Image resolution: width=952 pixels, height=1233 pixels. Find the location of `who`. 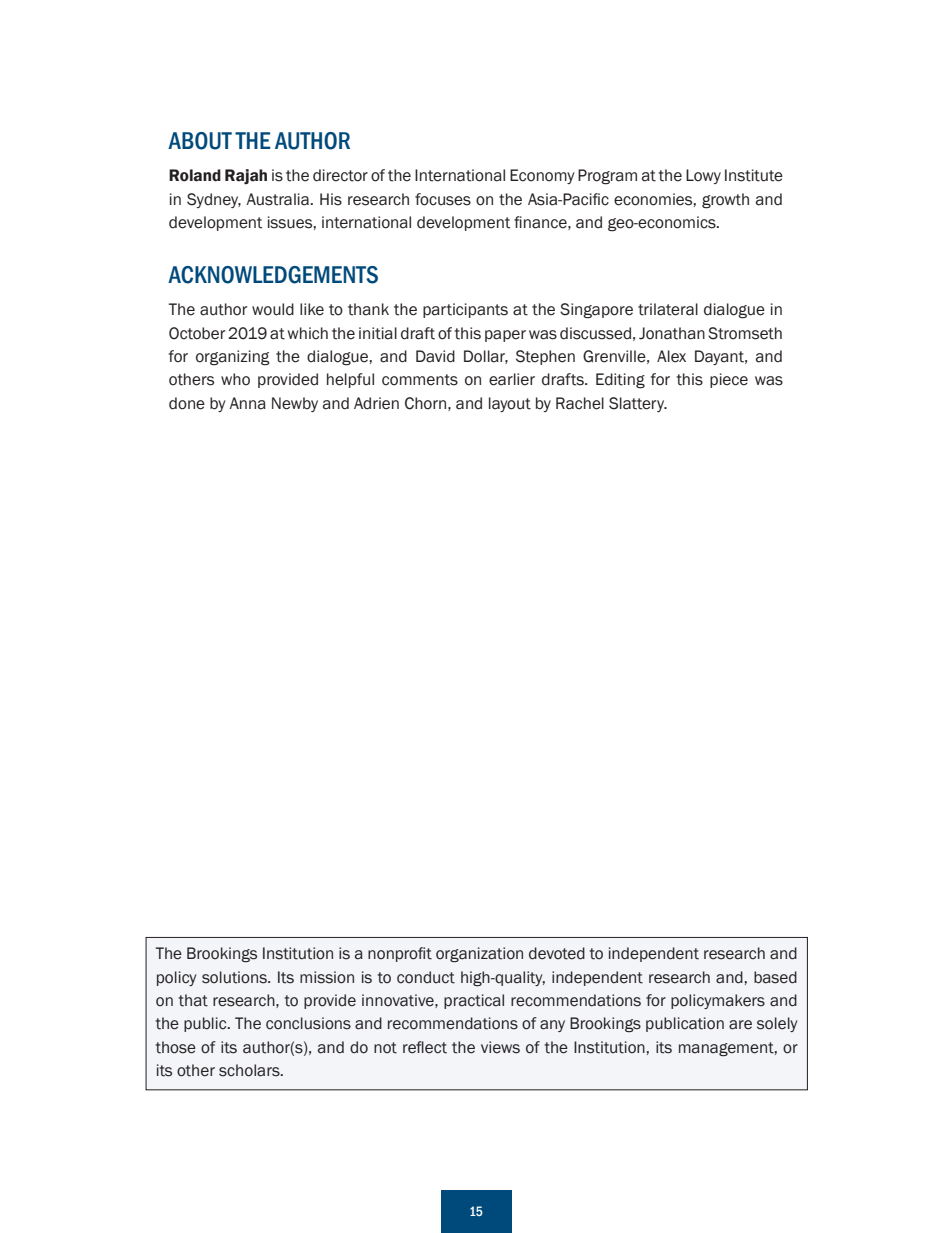

who is located at coordinates (235, 379).
